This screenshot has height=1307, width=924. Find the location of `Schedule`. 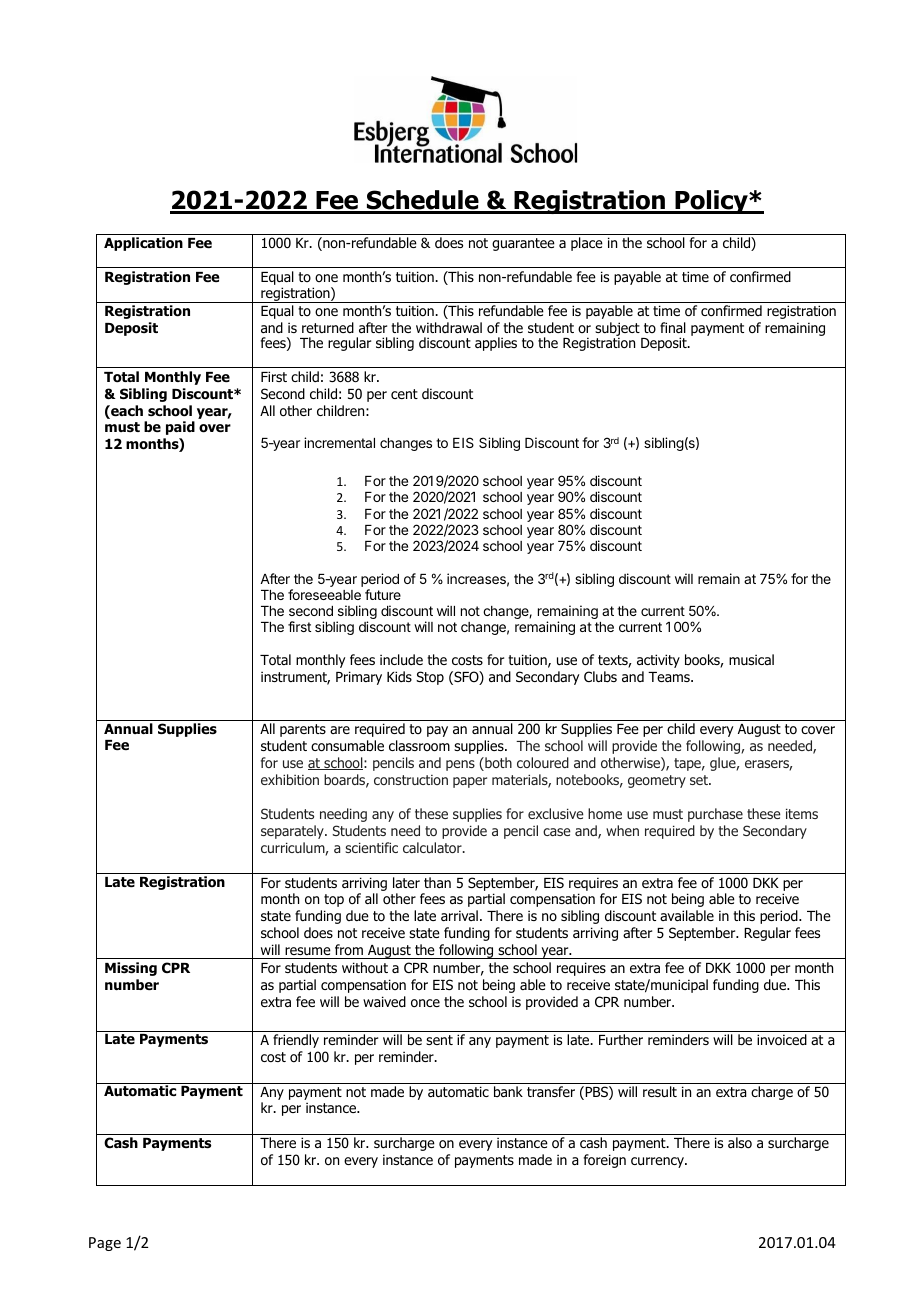

Schedule is located at coordinates (422, 201).
